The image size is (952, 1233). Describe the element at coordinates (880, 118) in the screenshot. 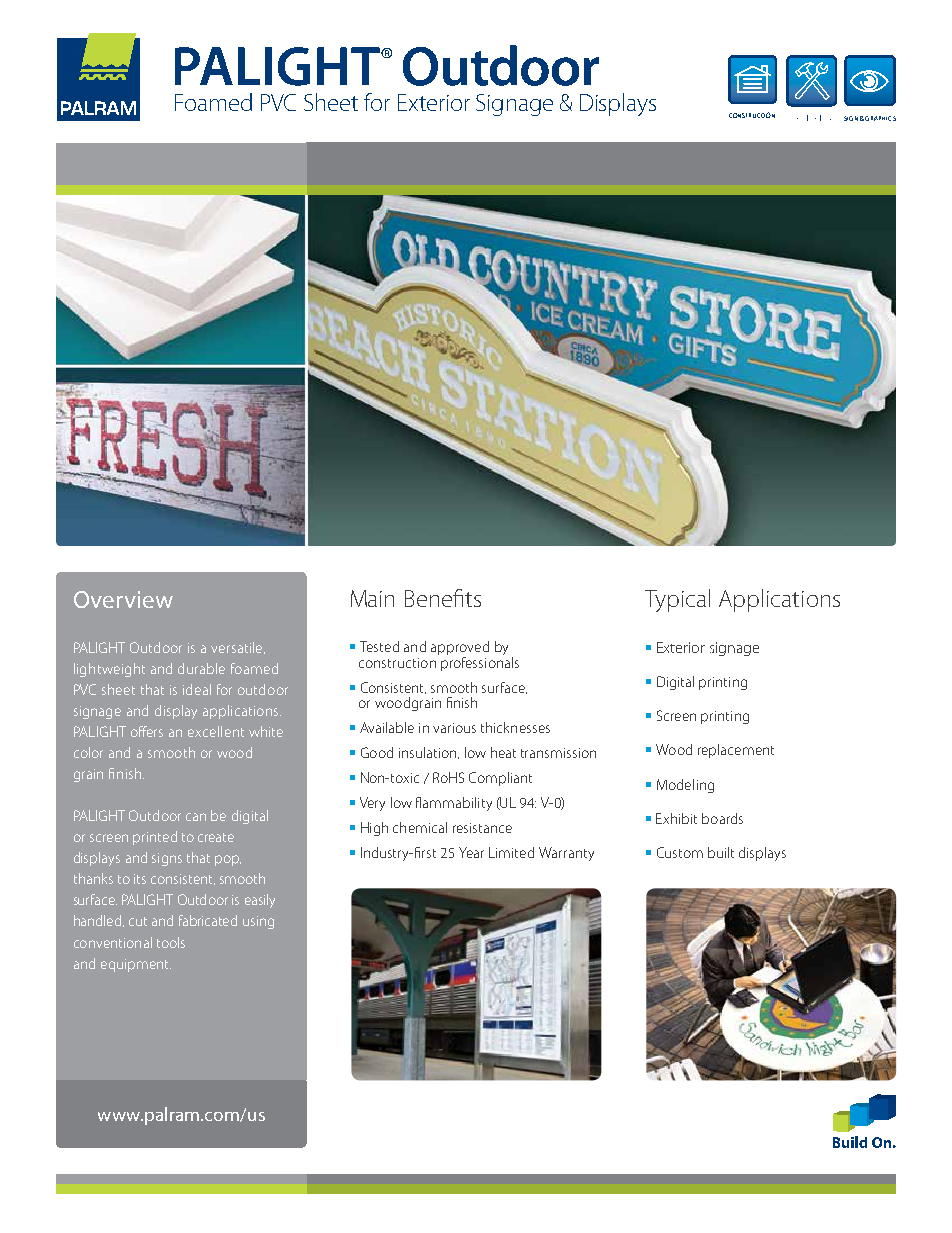

I see `GRAPHICS` at that location.
